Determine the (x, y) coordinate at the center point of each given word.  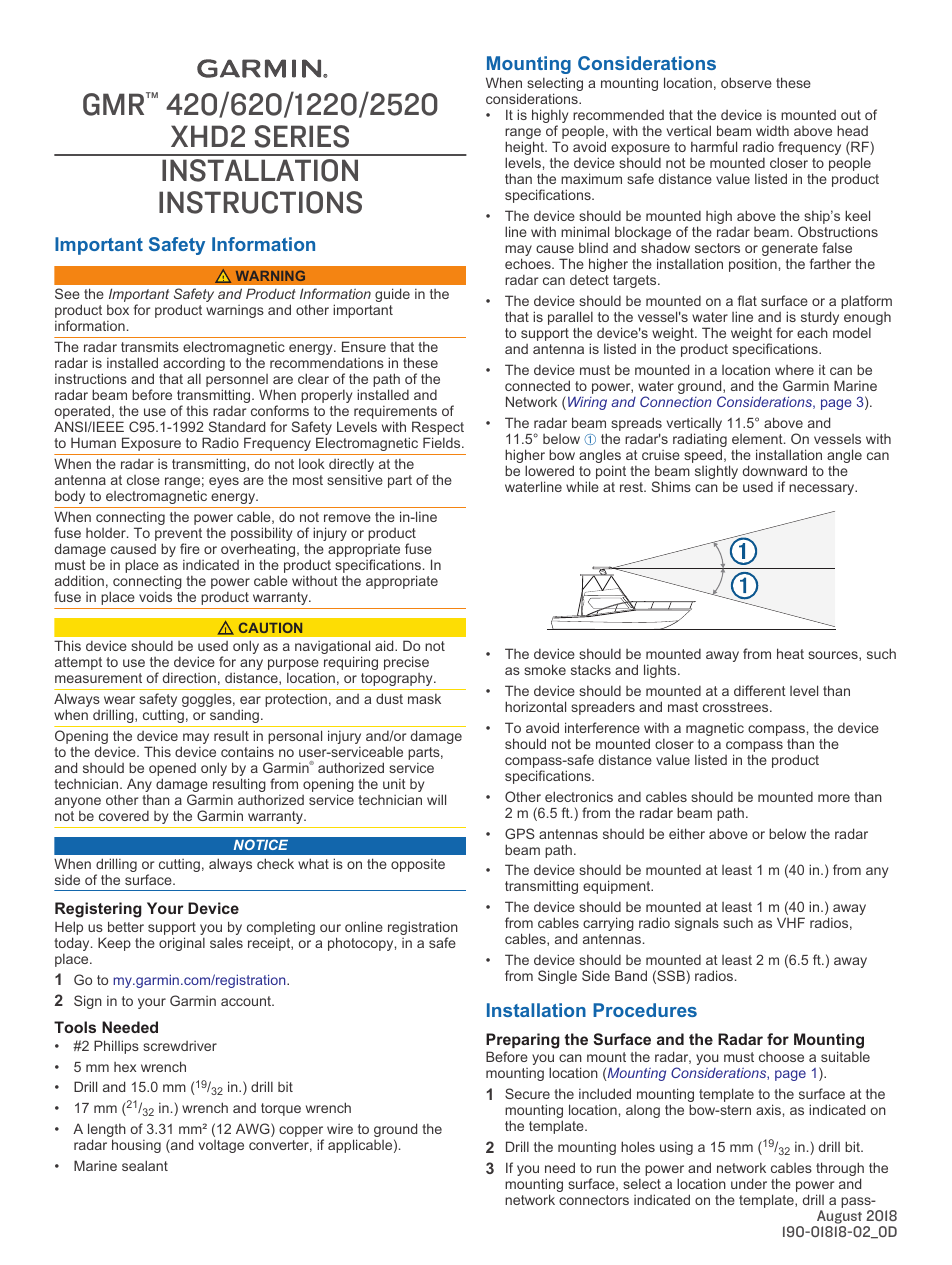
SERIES (302, 136)
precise (406, 663)
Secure (527, 1093)
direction (189, 677)
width (772, 131)
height (525, 149)
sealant (145, 1165)
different (760, 690)
